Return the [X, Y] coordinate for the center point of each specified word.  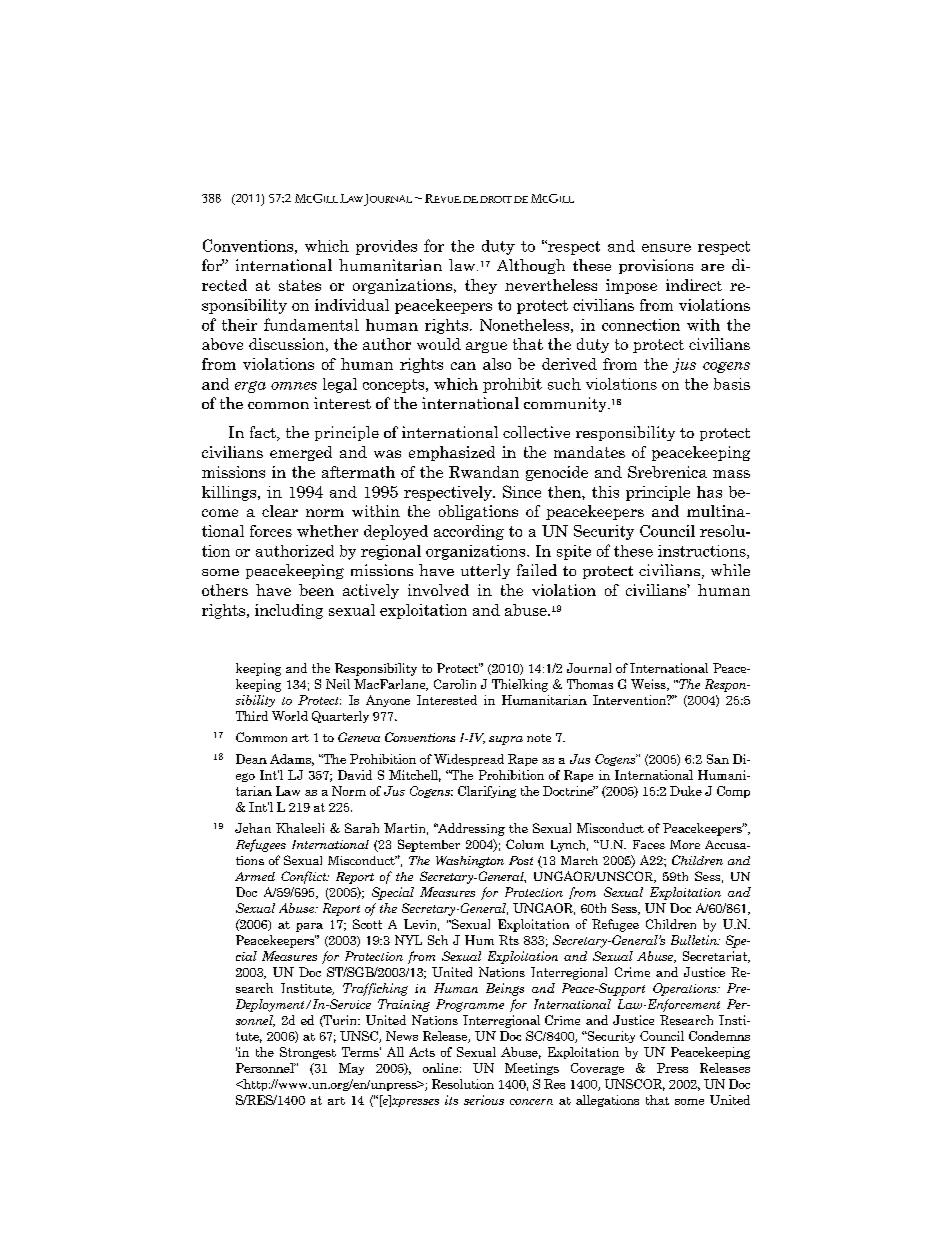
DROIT [496, 199]
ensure [666, 248]
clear [280, 511]
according [469, 532]
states [300, 285]
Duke [686, 791]
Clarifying [487, 792]
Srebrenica [667, 472]
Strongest [308, 1053]
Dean [251, 759]
